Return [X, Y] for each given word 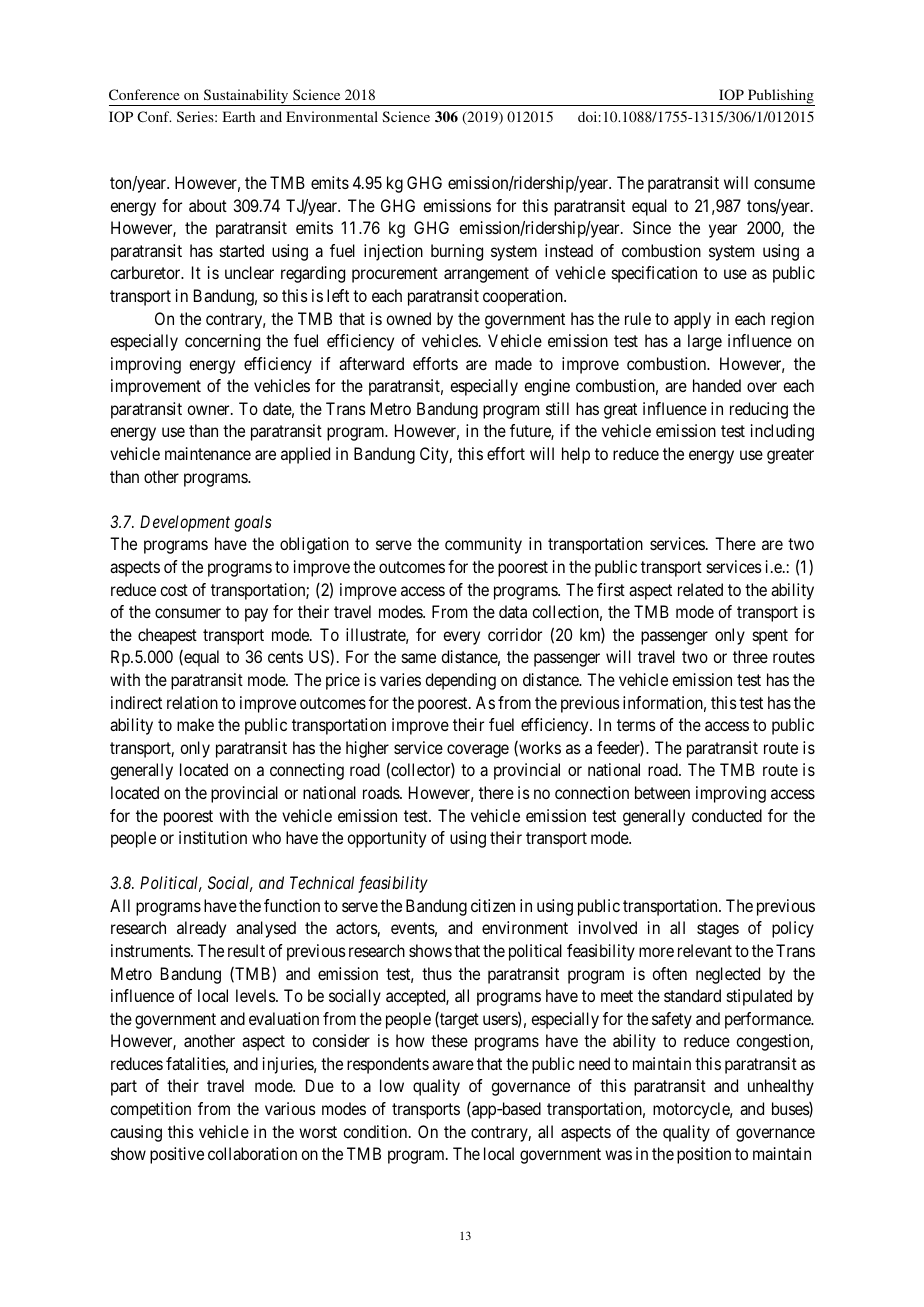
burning [457, 252]
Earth [239, 116]
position [704, 1155]
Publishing [780, 97]
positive [177, 1155]
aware [453, 1065]
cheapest [167, 636]
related [700, 589]
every [461, 638]
